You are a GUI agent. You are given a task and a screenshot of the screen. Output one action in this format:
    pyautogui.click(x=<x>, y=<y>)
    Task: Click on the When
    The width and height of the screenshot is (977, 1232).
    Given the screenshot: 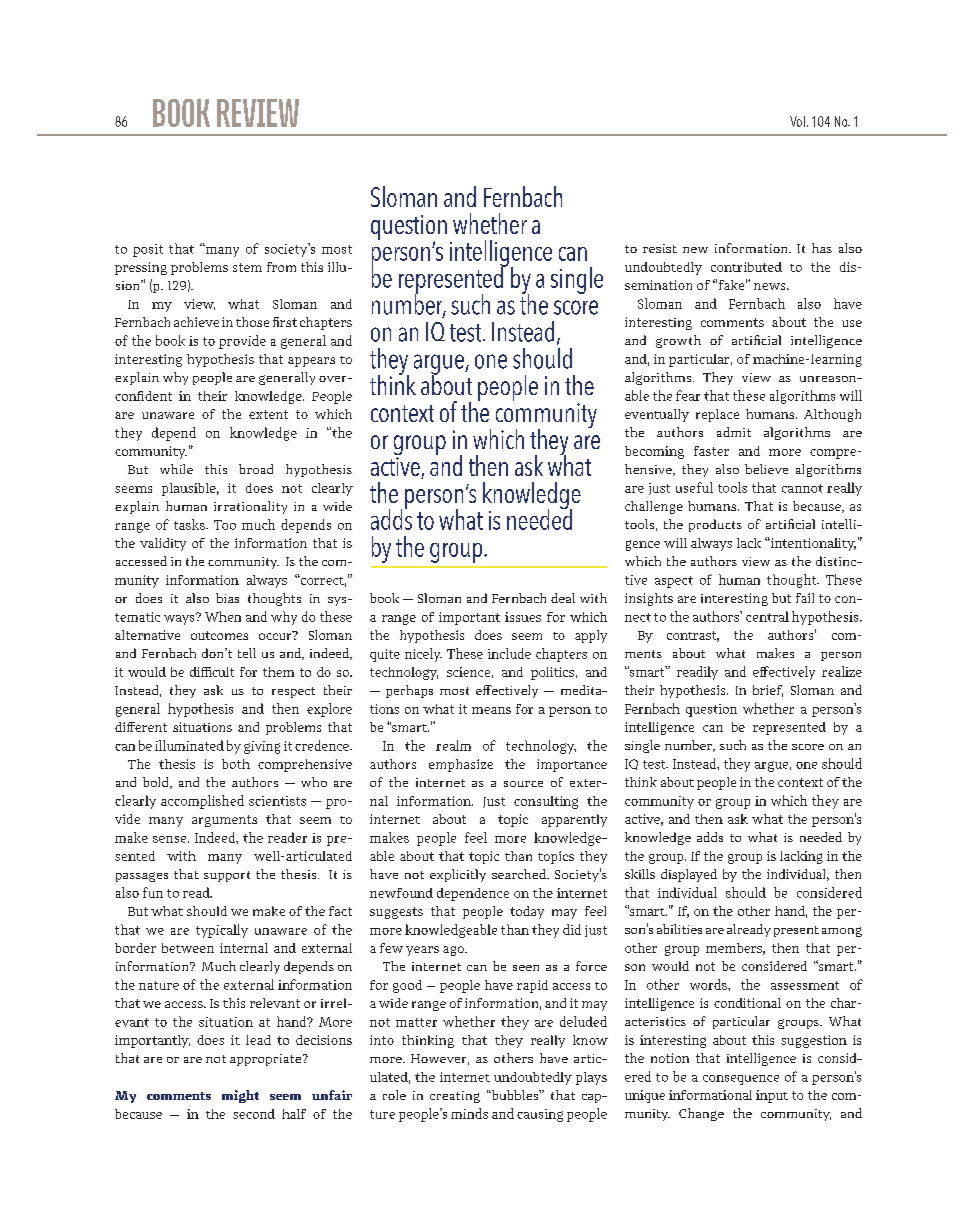 What is the action you would take?
    pyautogui.click(x=223, y=616)
